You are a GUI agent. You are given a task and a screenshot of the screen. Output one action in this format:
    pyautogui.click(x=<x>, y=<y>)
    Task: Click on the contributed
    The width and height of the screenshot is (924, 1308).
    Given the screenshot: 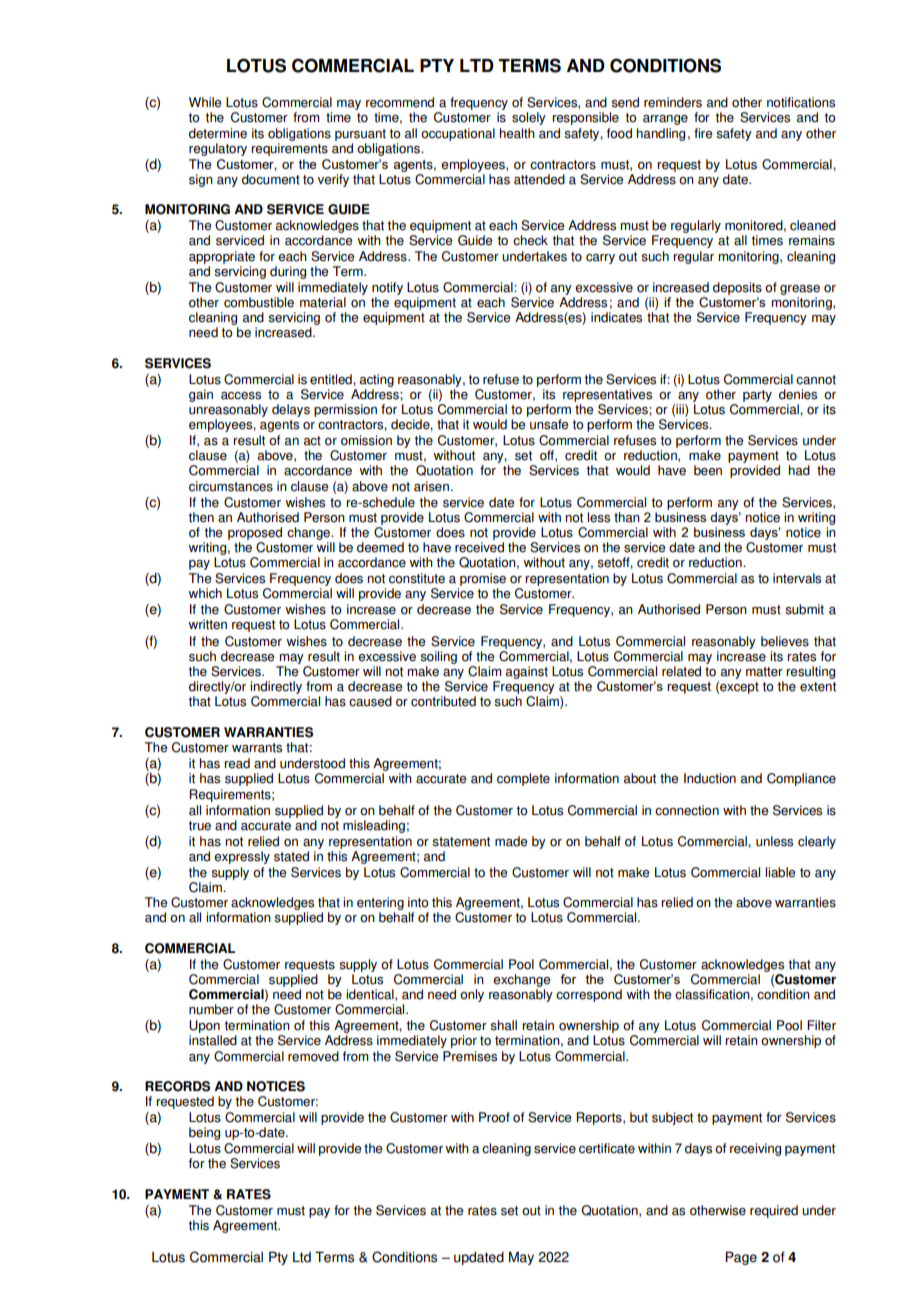 What is the action you would take?
    pyautogui.click(x=443, y=701)
